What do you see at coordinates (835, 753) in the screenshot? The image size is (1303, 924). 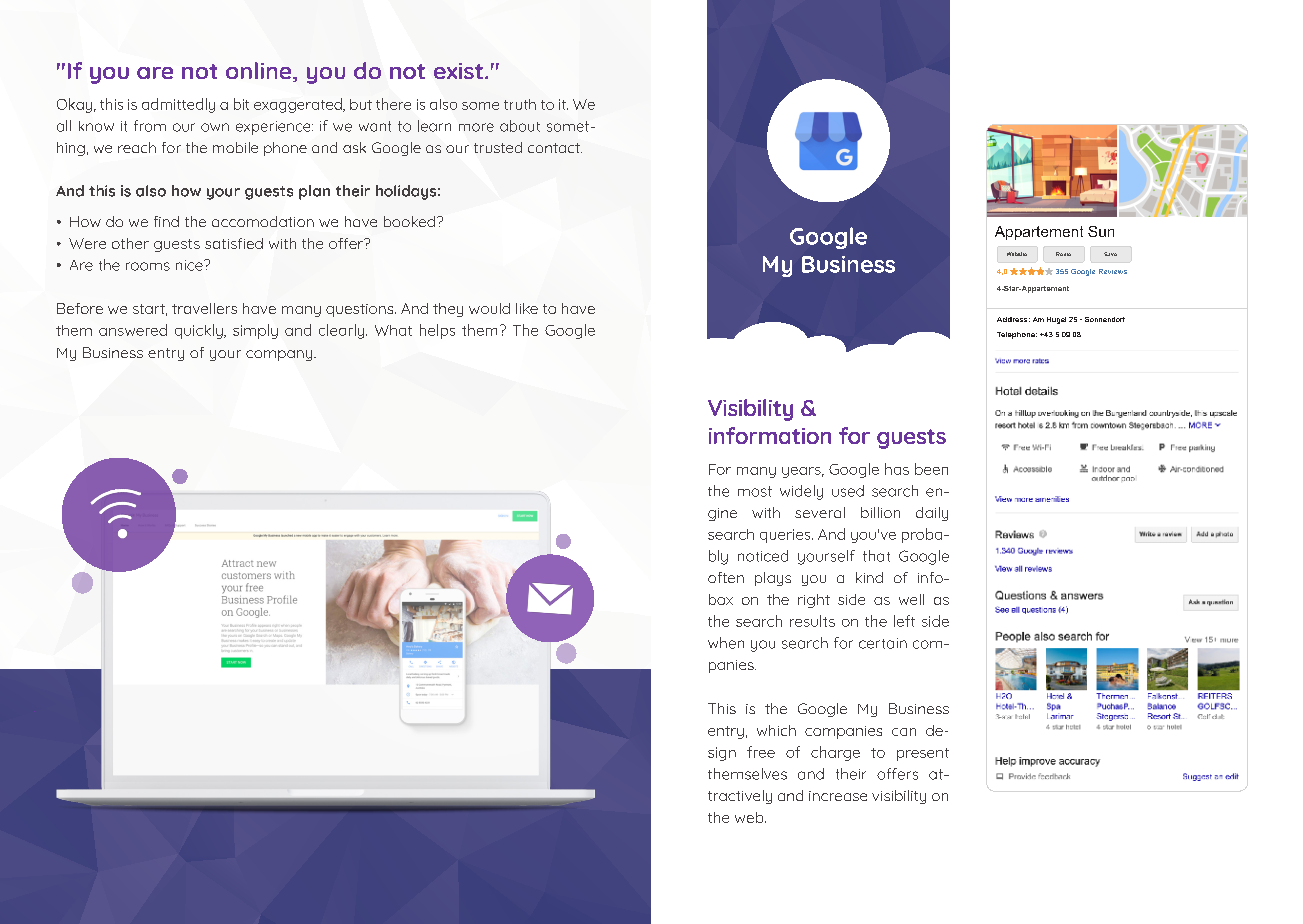 I see `charge` at bounding box center [835, 753].
